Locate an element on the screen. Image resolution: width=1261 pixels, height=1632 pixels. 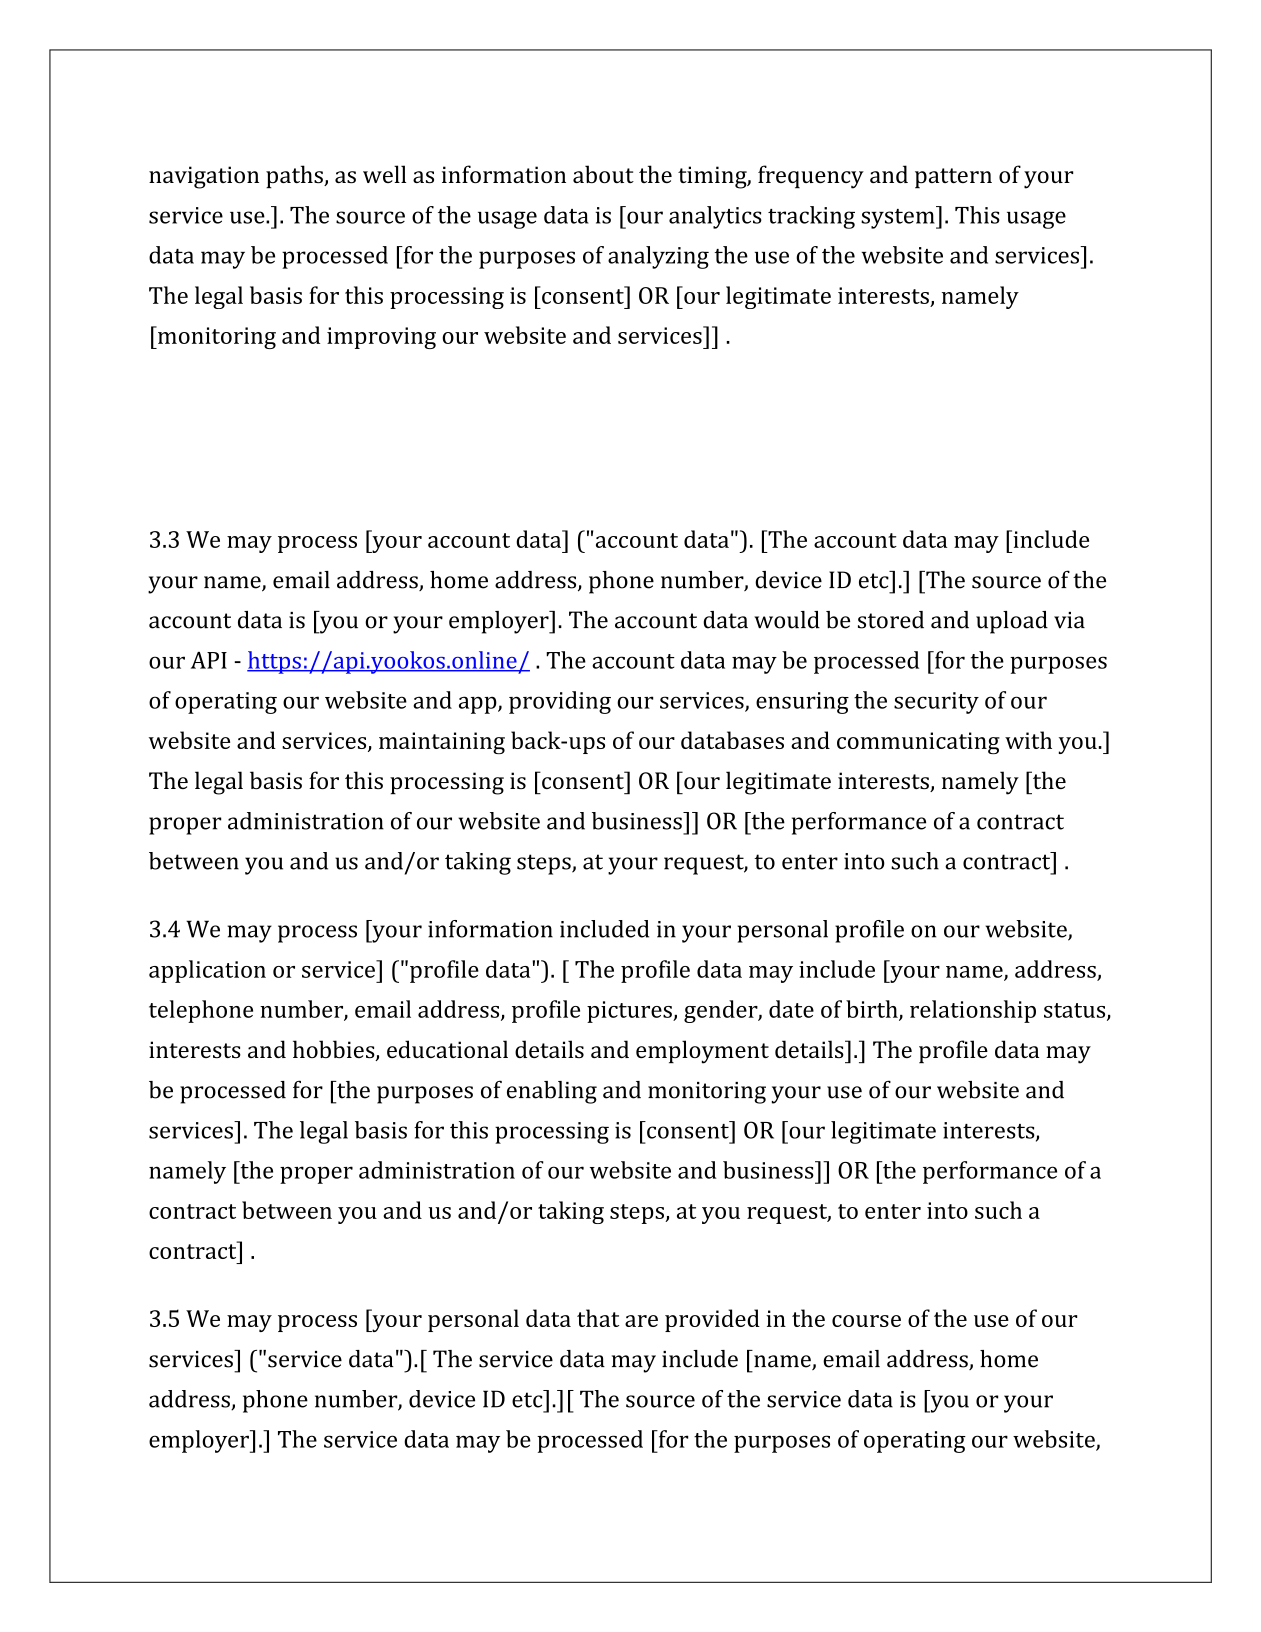
about is located at coordinates (603, 174).
